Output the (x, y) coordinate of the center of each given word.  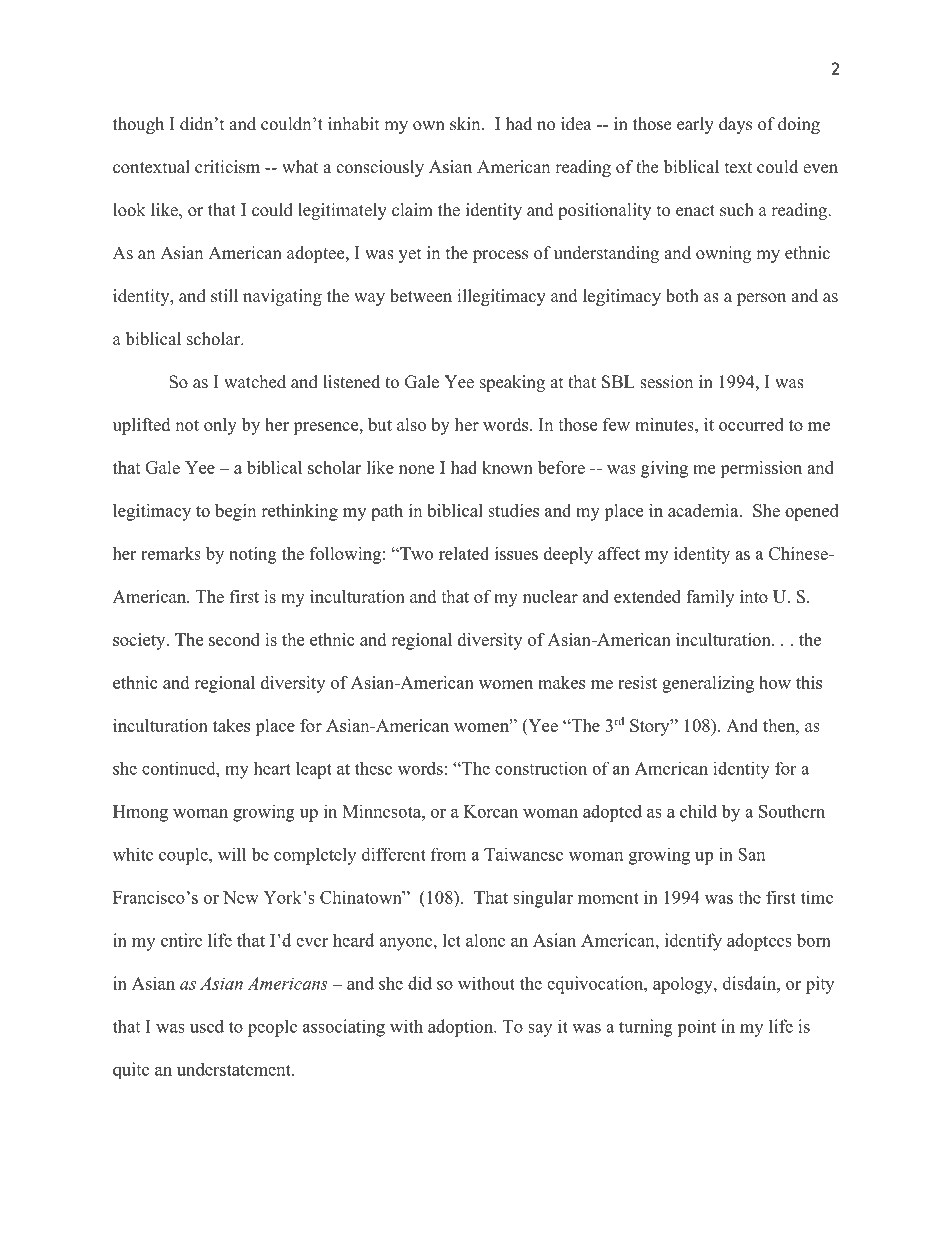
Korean (491, 811)
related (464, 553)
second (234, 639)
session (666, 382)
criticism (227, 167)
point (696, 1028)
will (232, 854)
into (754, 596)
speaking (512, 383)
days (735, 125)
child (698, 811)
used (207, 1026)
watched (255, 382)
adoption (461, 1028)
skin (466, 124)
